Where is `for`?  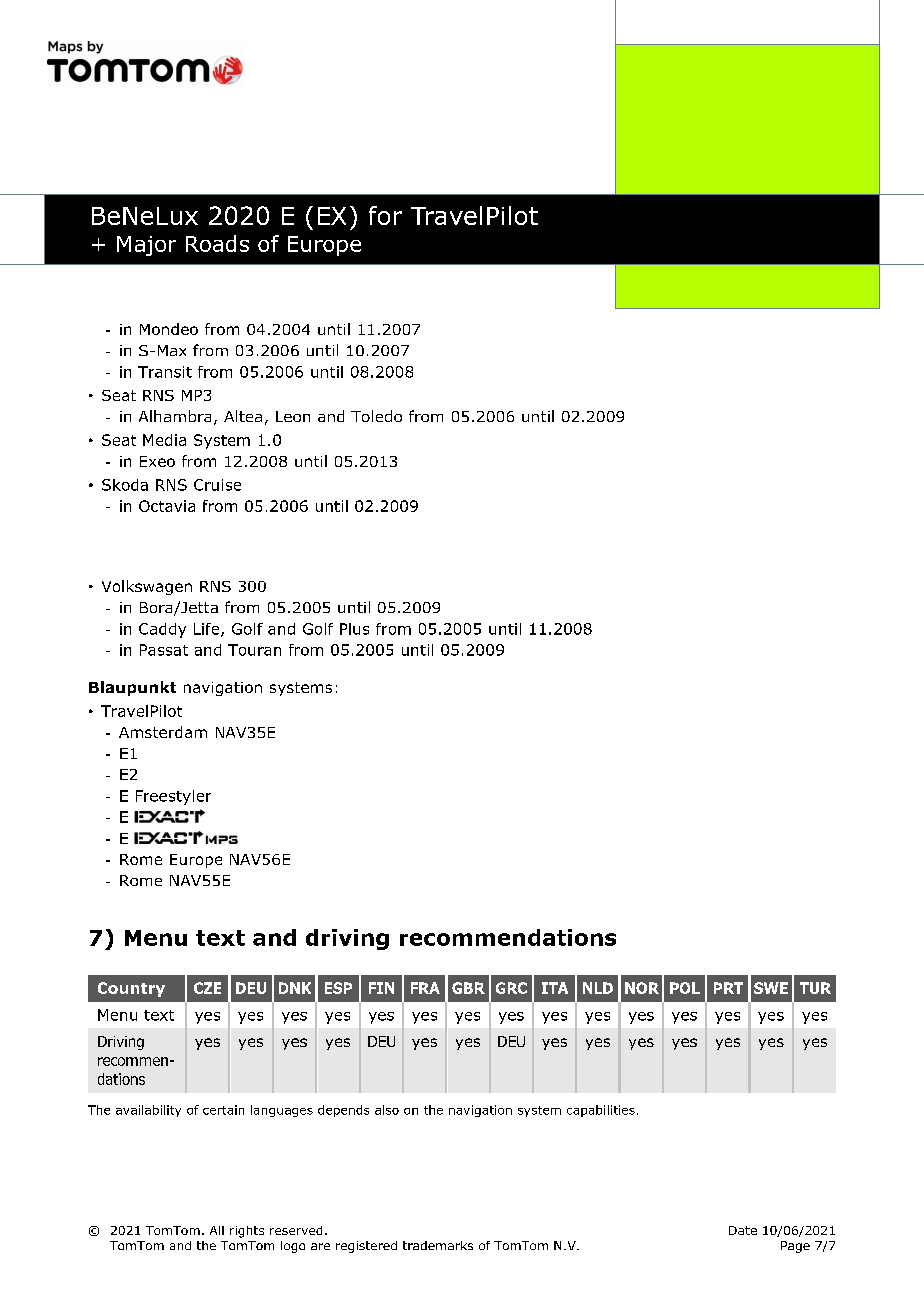
for is located at coordinates (385, 215).
